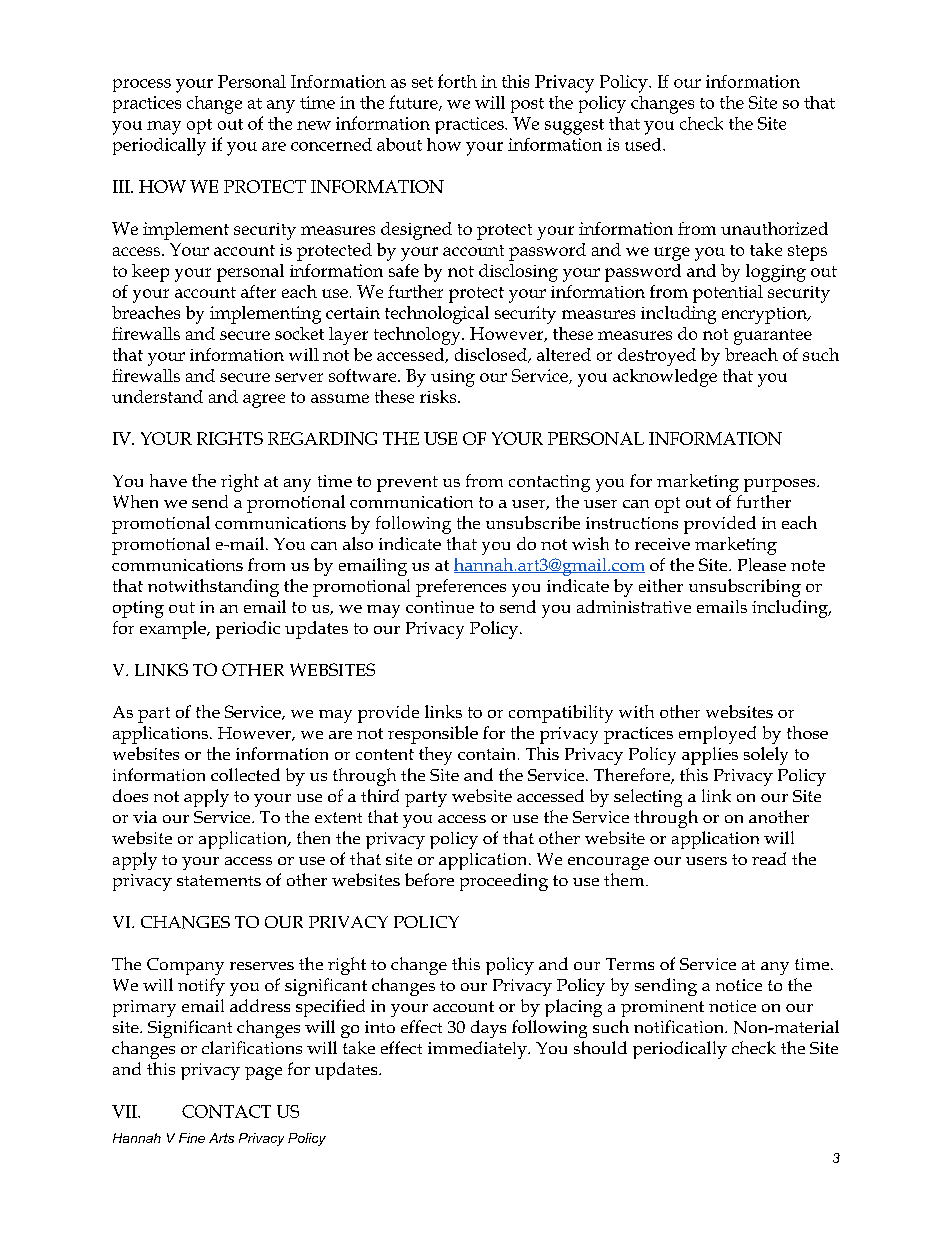  What do you see at coordinates (644, 144) in the page?
I see `used` at bounding box center [644, 144].
